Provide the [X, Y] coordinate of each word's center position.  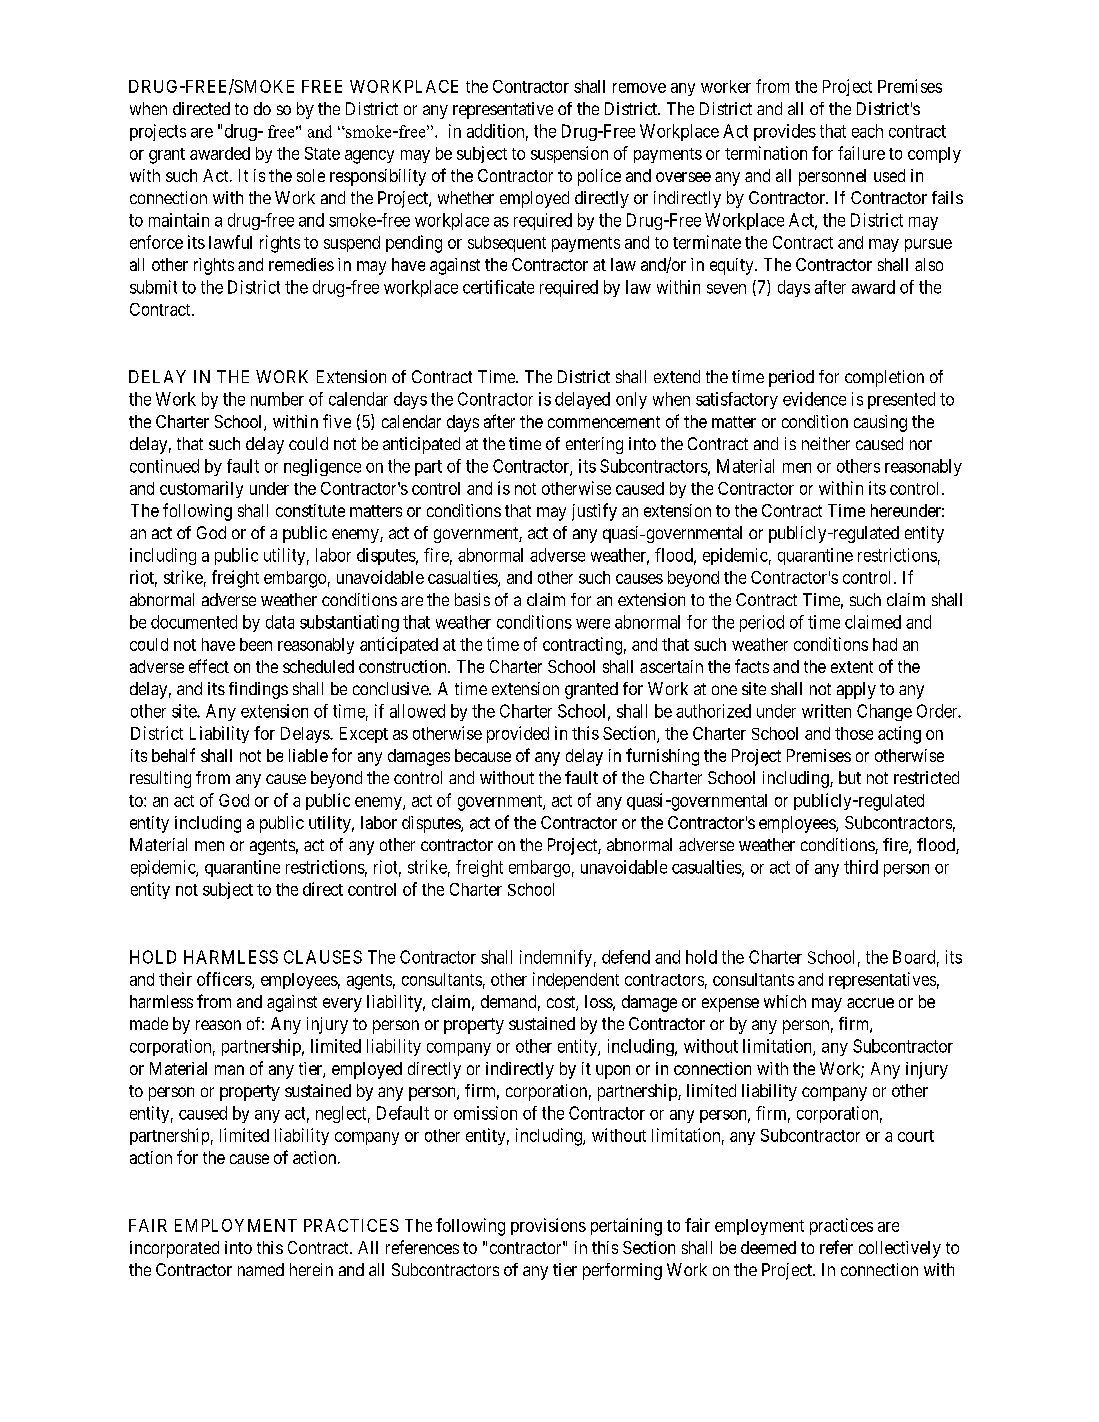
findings [258, 690]
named [261, 1269]
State [322, 153]
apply [856, 690]
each [867, 131]
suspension [569, 154]
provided [518, 734]
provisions [548, 1226]
